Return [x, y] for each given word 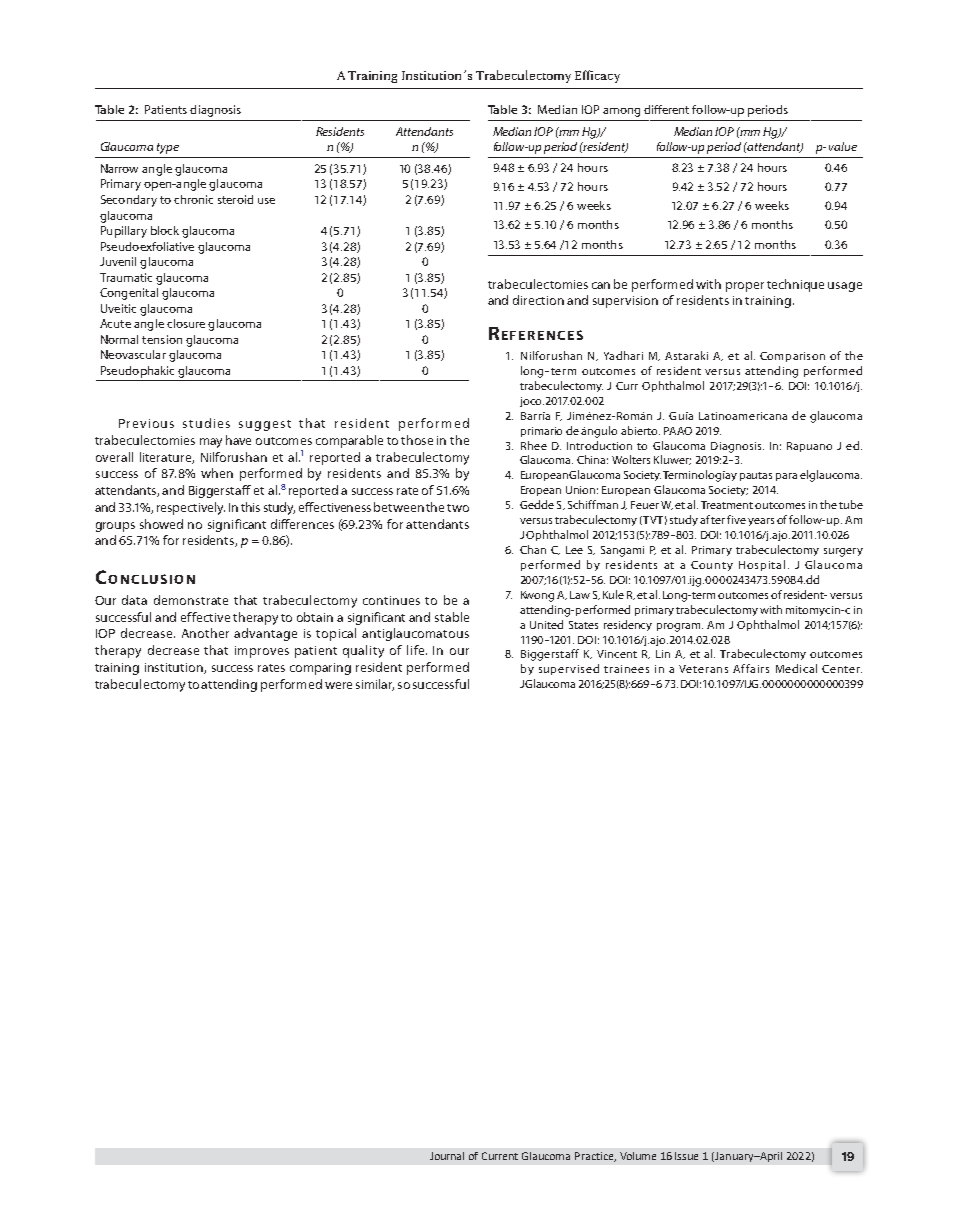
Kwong [537, 596]
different [666, 109]
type [168, 148]
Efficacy [597, 76]
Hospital [762, 565]
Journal [447, 1156]
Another [205, 633]
